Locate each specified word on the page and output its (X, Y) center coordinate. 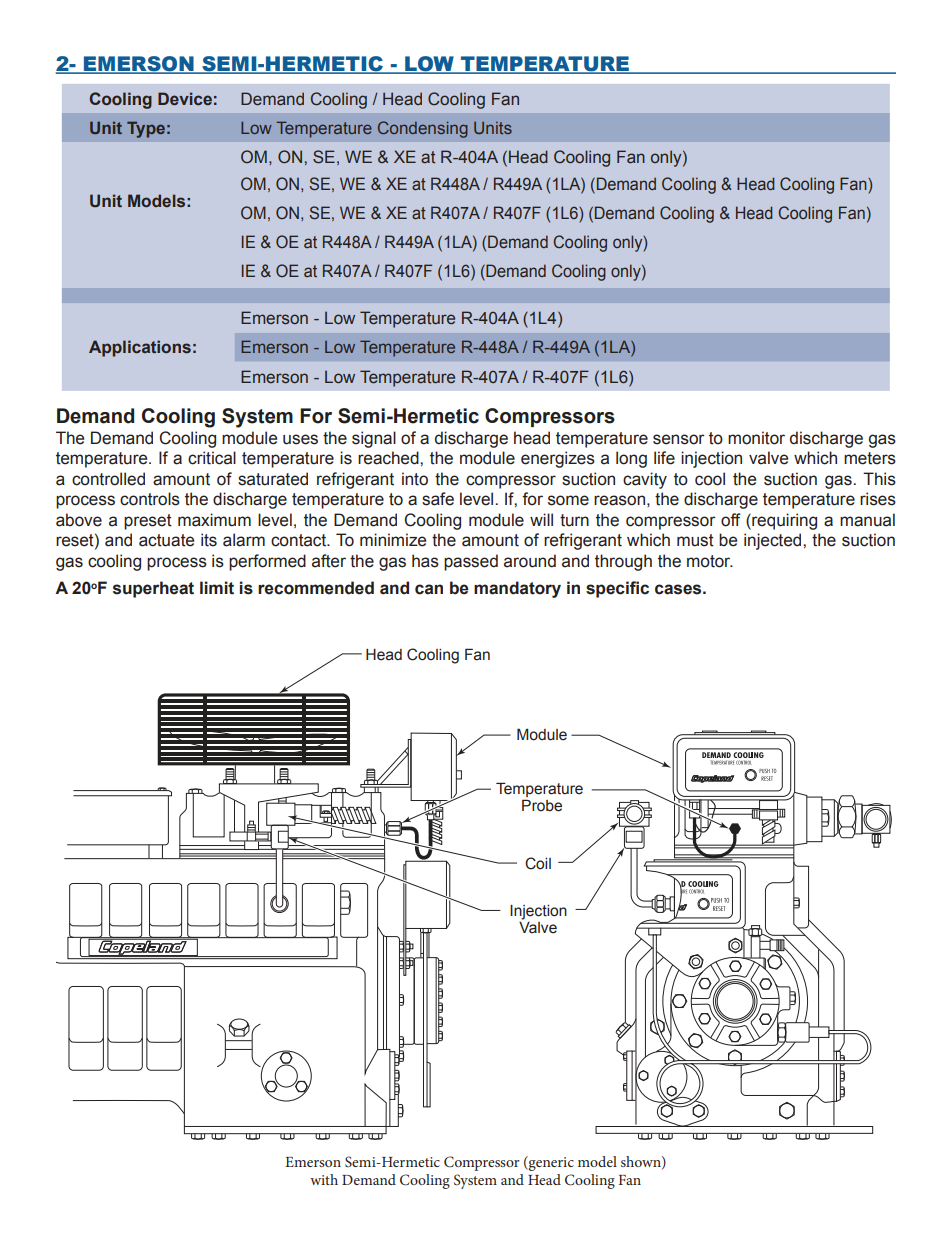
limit (217, 588)
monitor (756, 438)
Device (185, 99)
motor (710, 561)
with (324, 1179)
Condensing (423, 129)
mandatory (517, 589)
